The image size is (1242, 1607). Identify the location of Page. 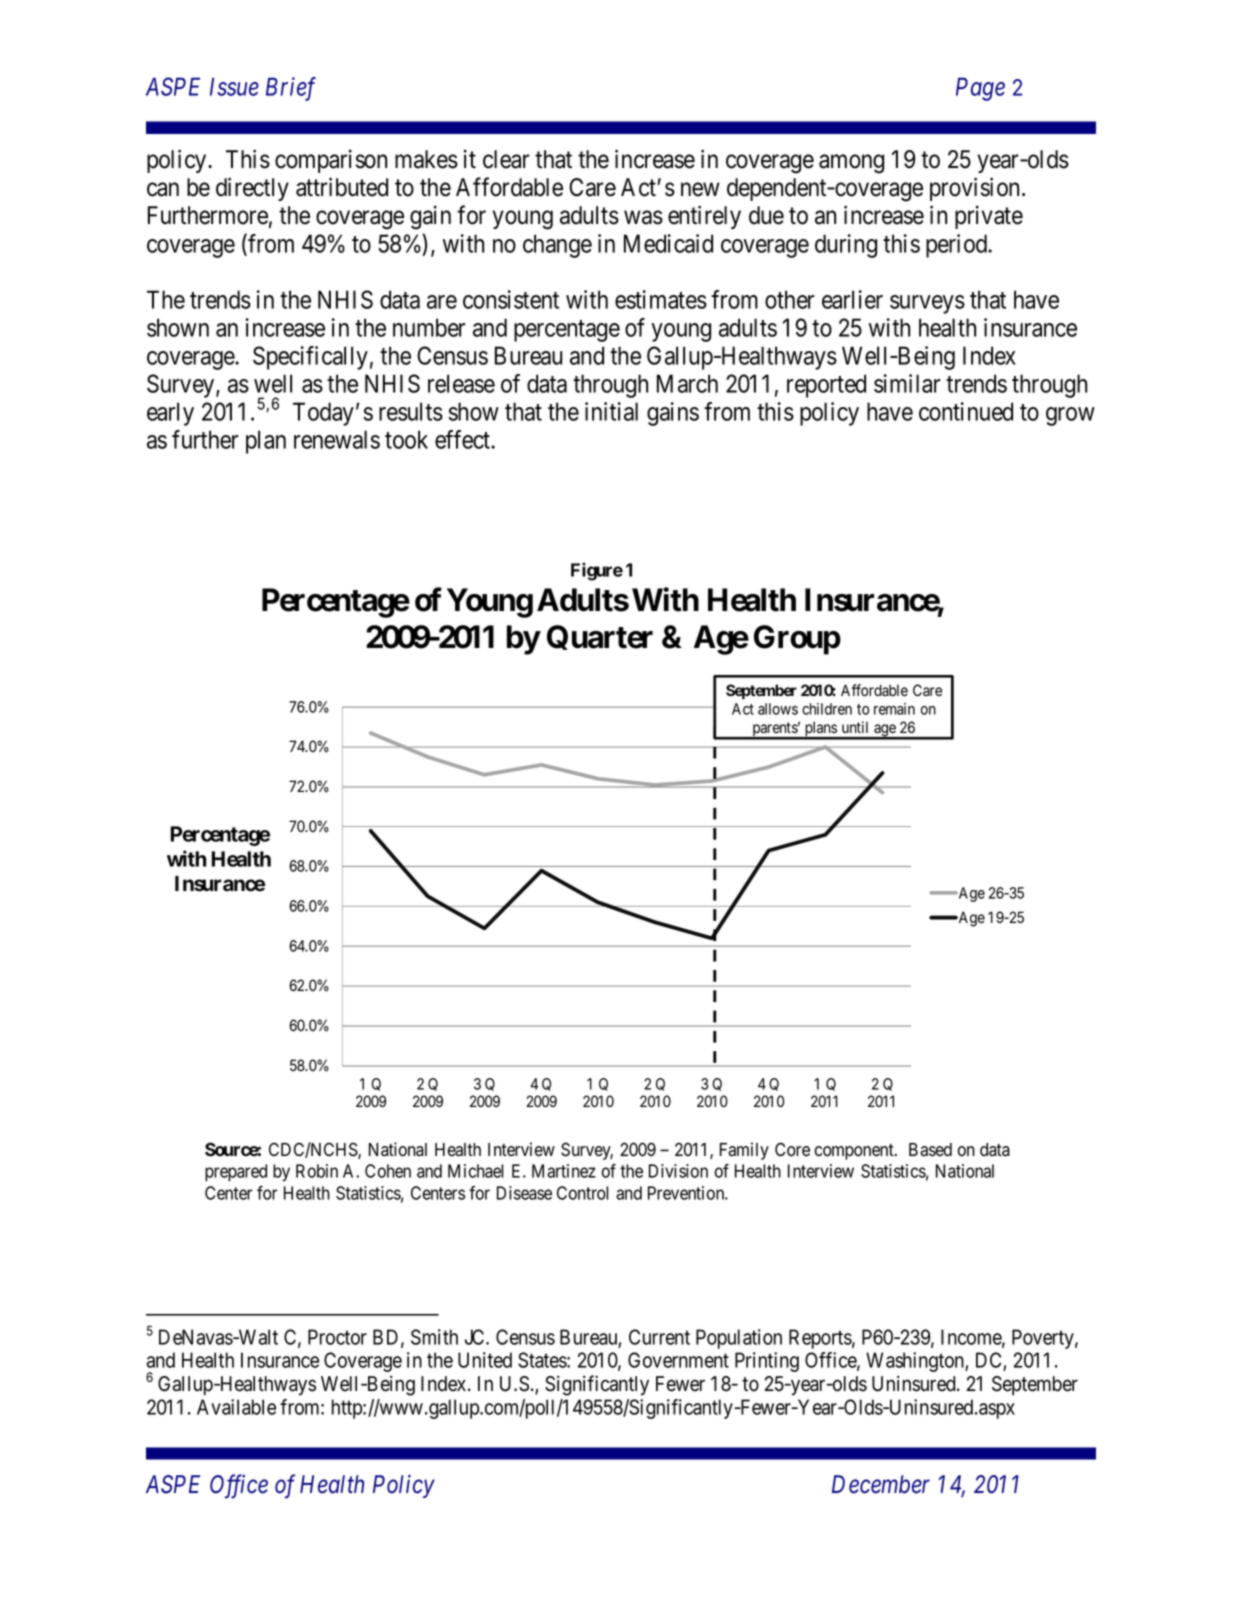
(980, 89).
